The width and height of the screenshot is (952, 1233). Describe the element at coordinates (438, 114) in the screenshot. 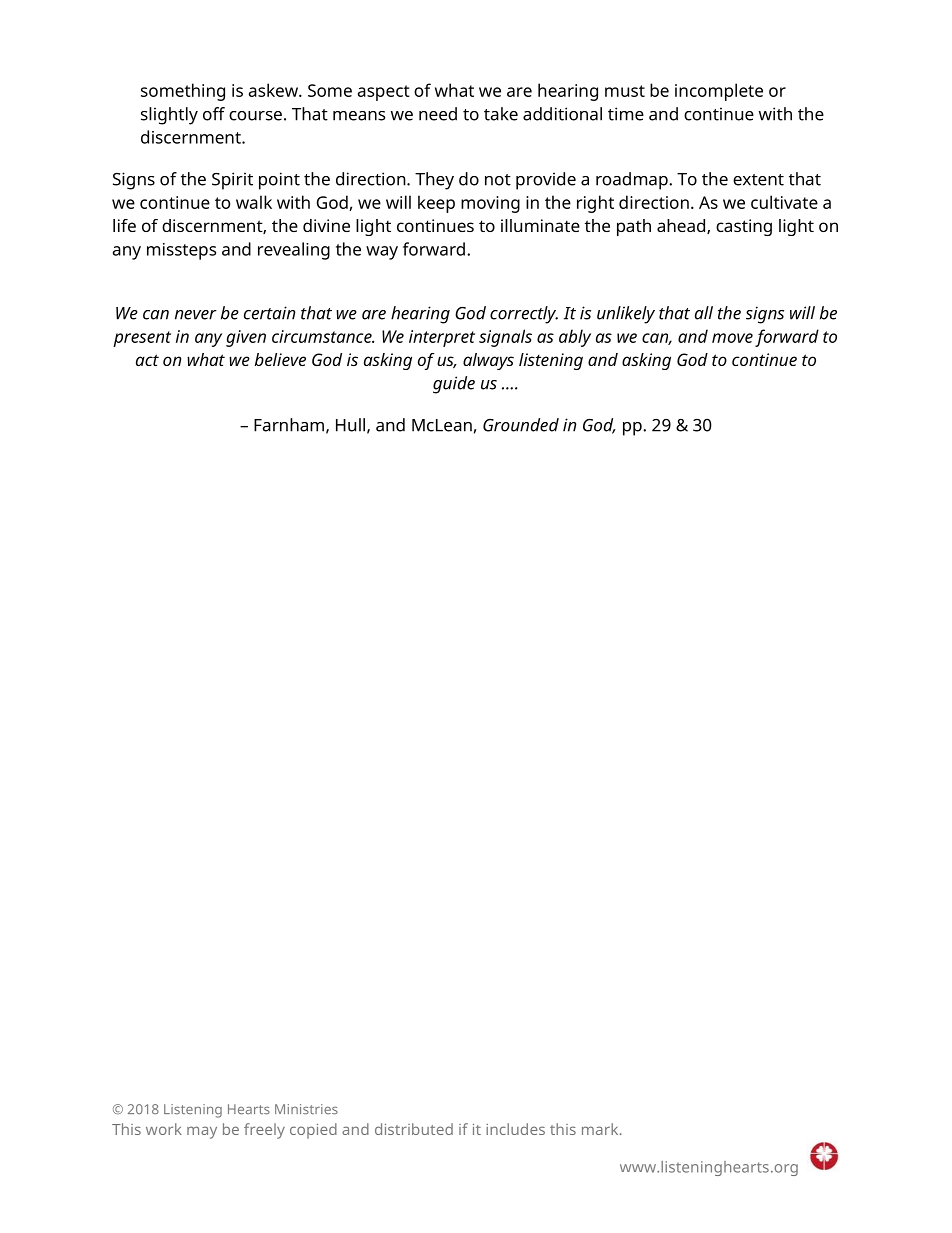

I see `need` at that location.
